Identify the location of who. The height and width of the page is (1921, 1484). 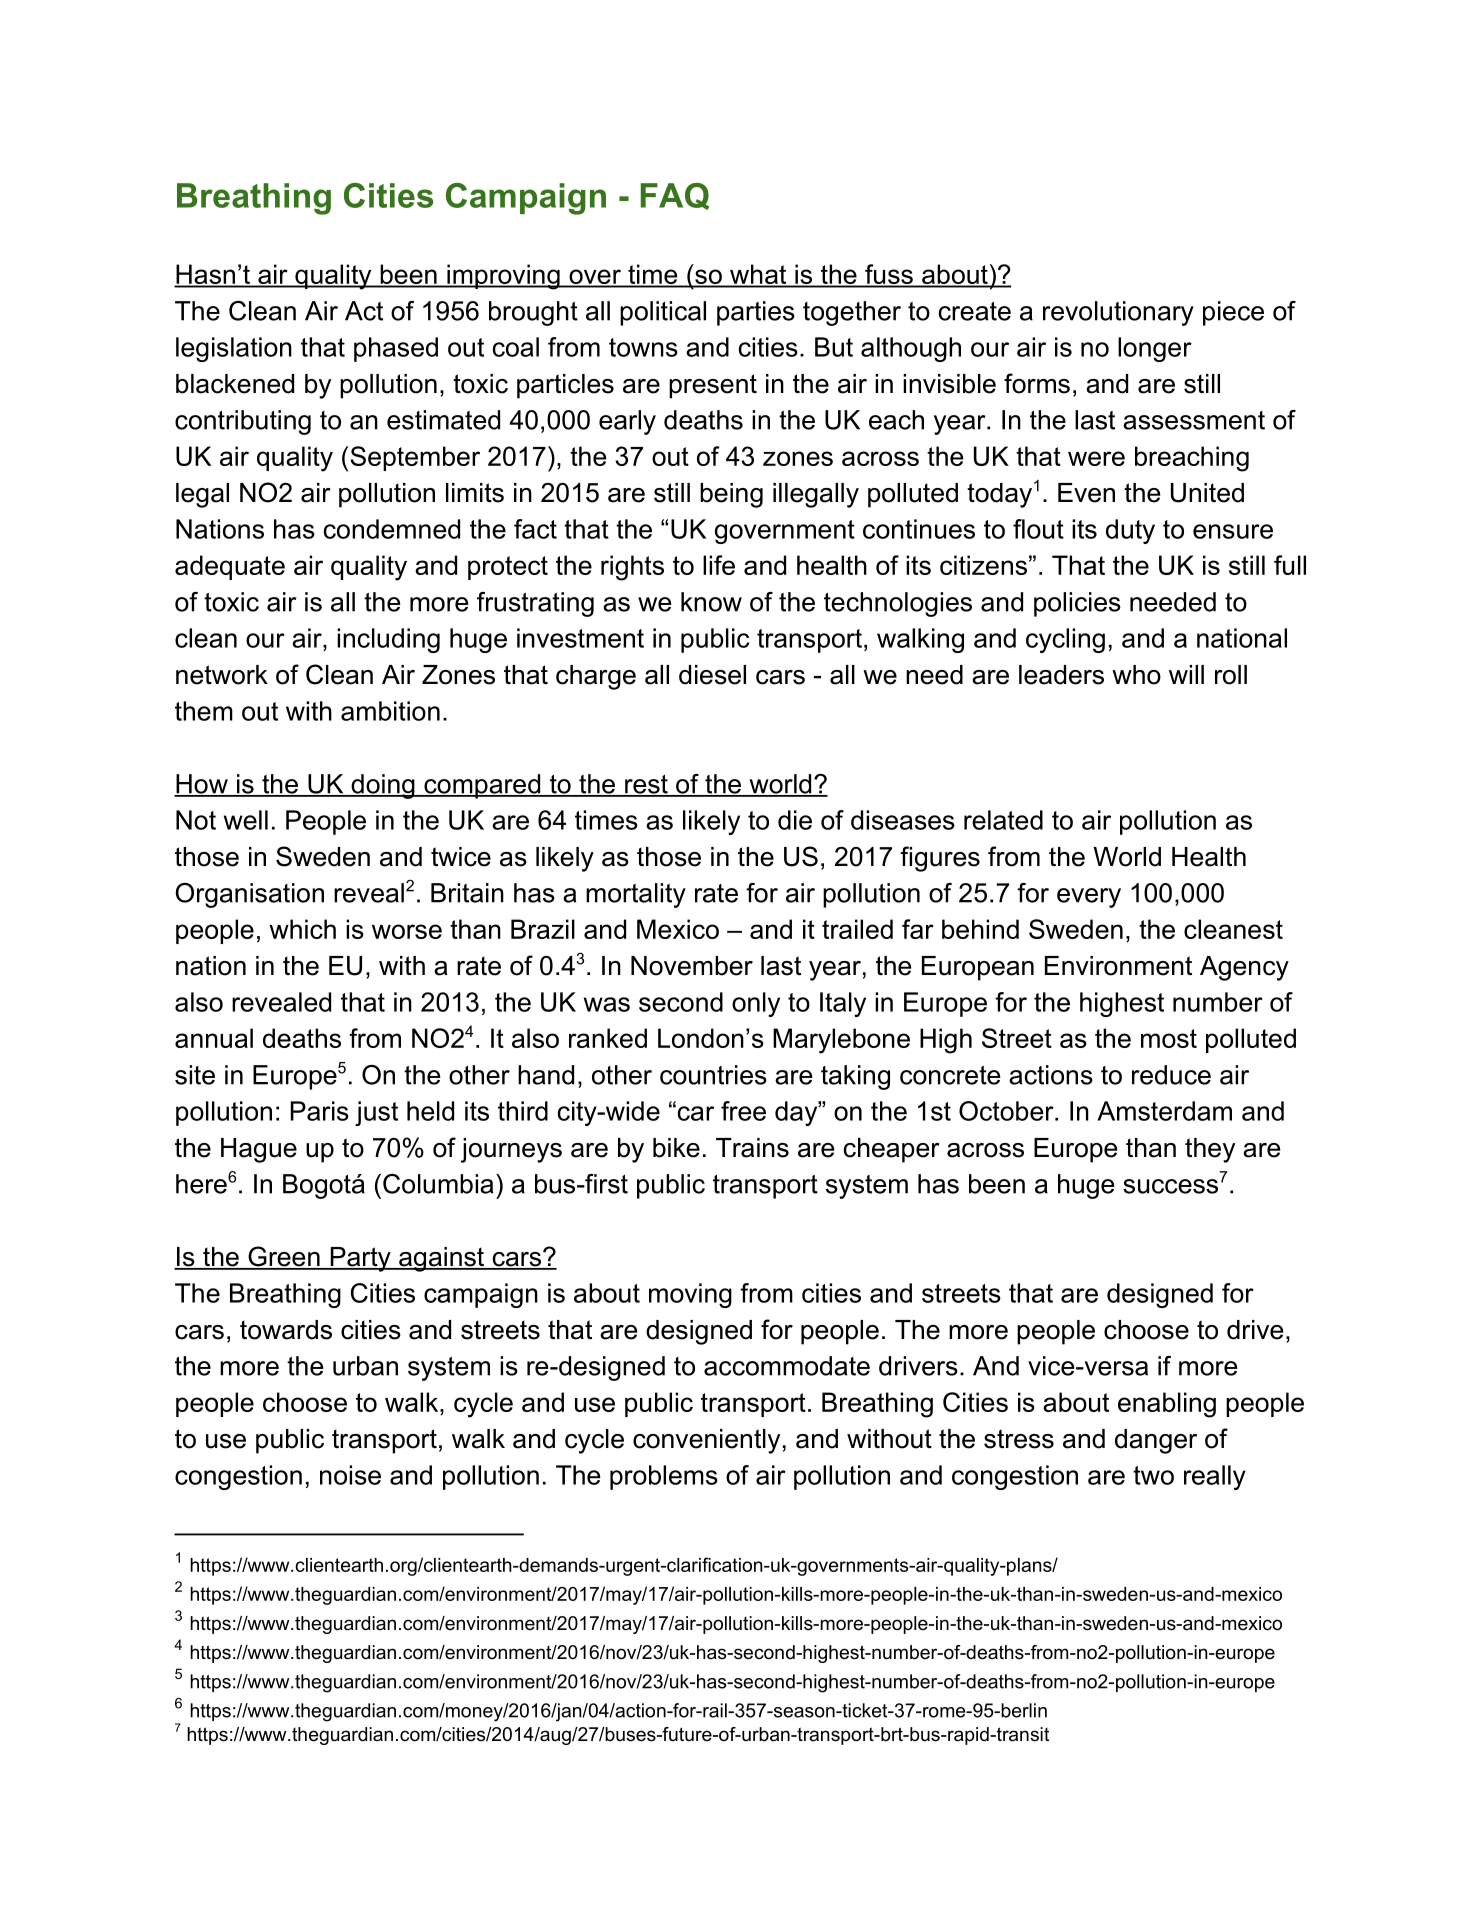
(1136, 675).
